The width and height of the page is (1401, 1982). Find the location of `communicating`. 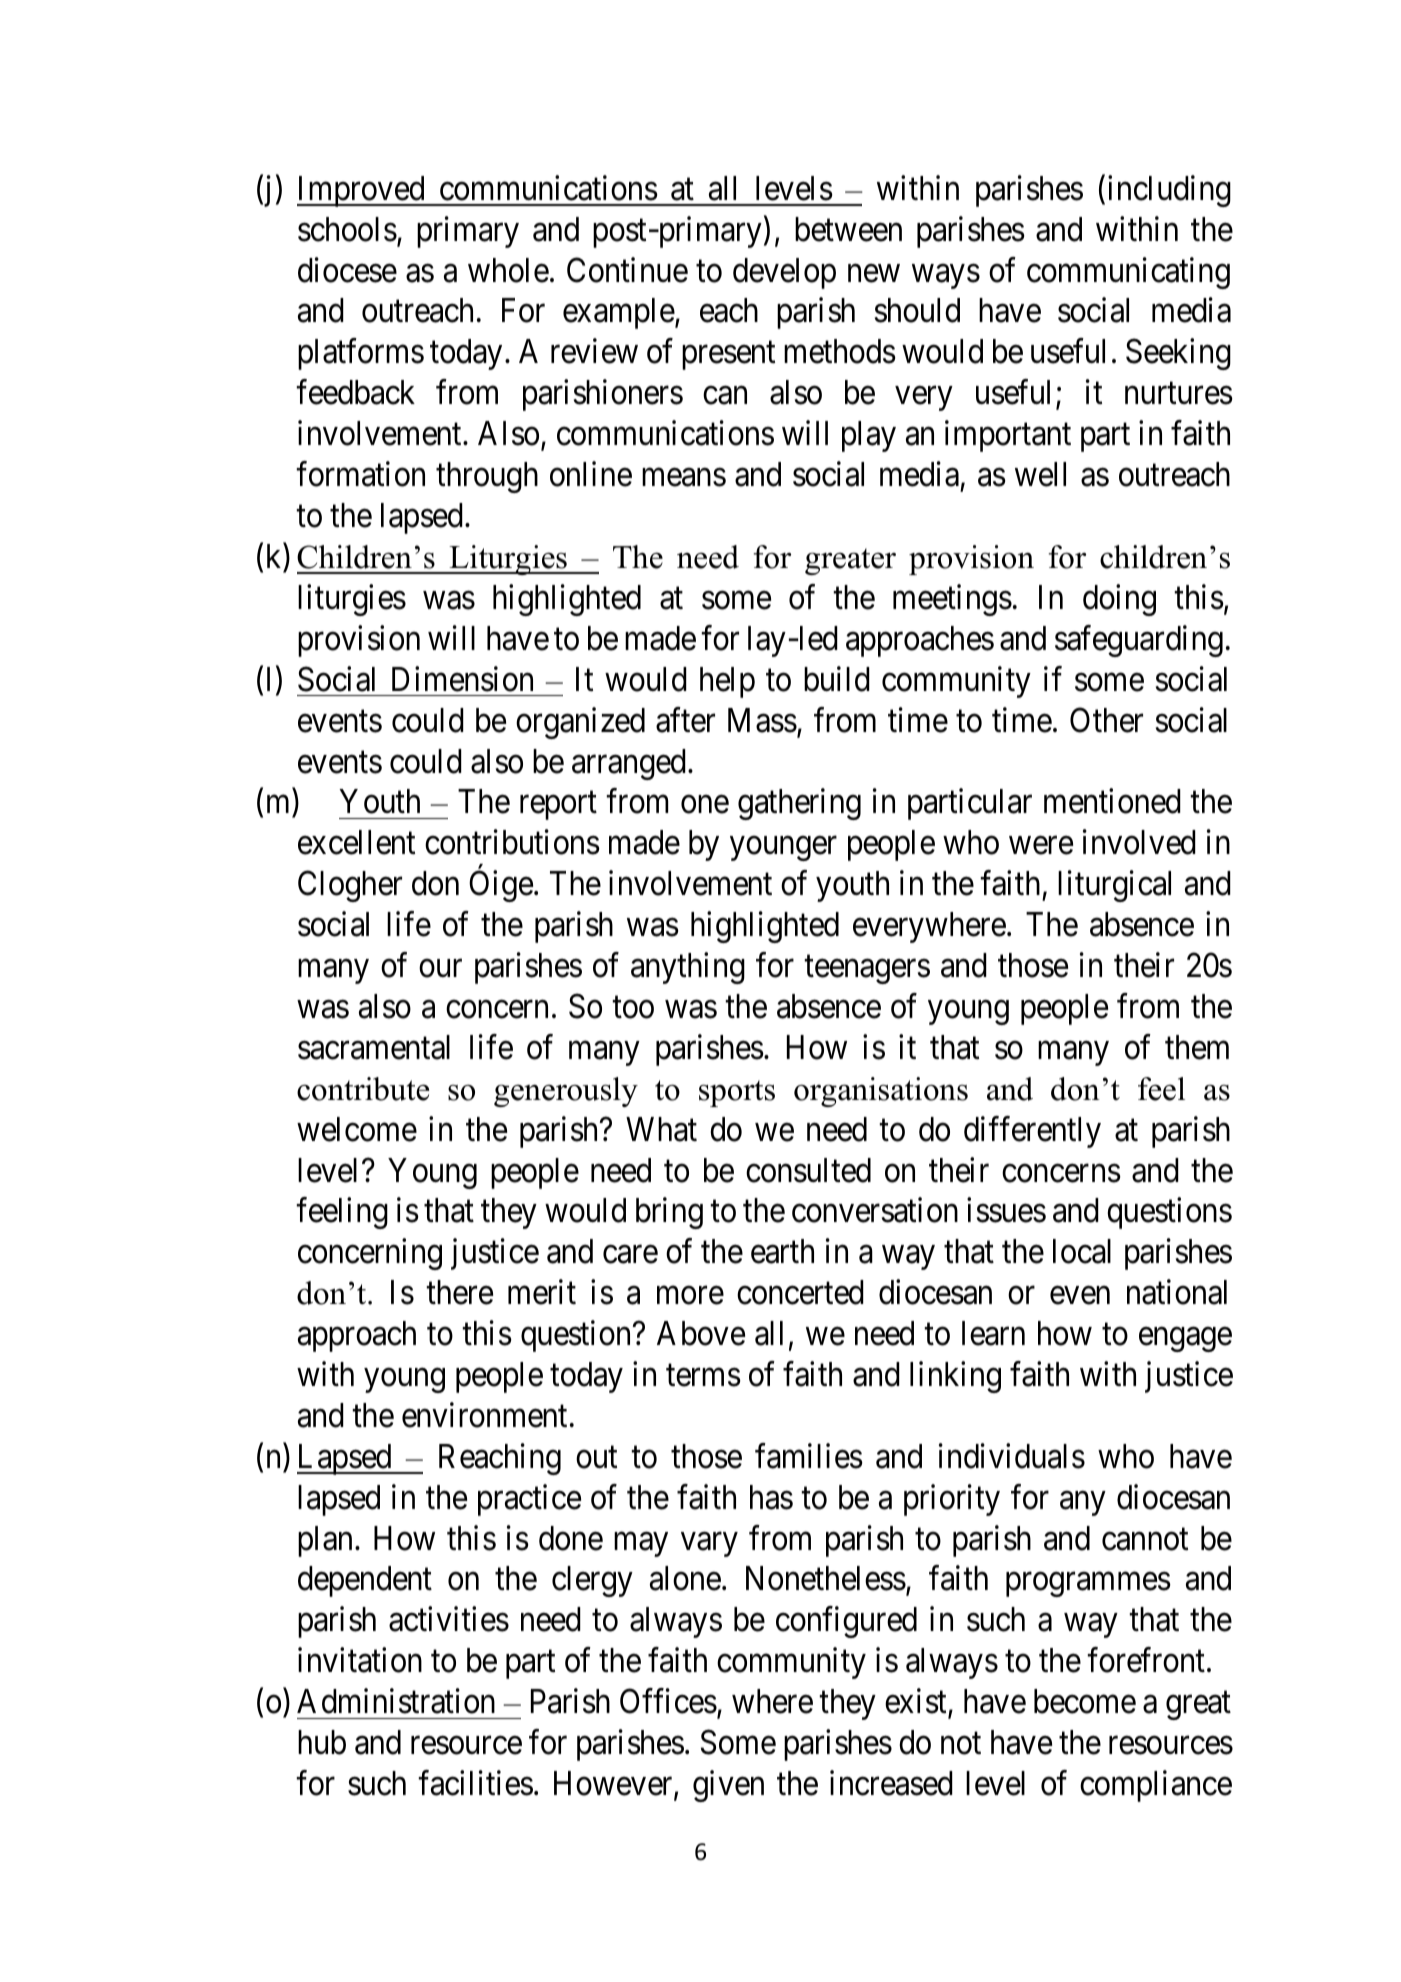

communicating is located at coordinates (1128, 273).
